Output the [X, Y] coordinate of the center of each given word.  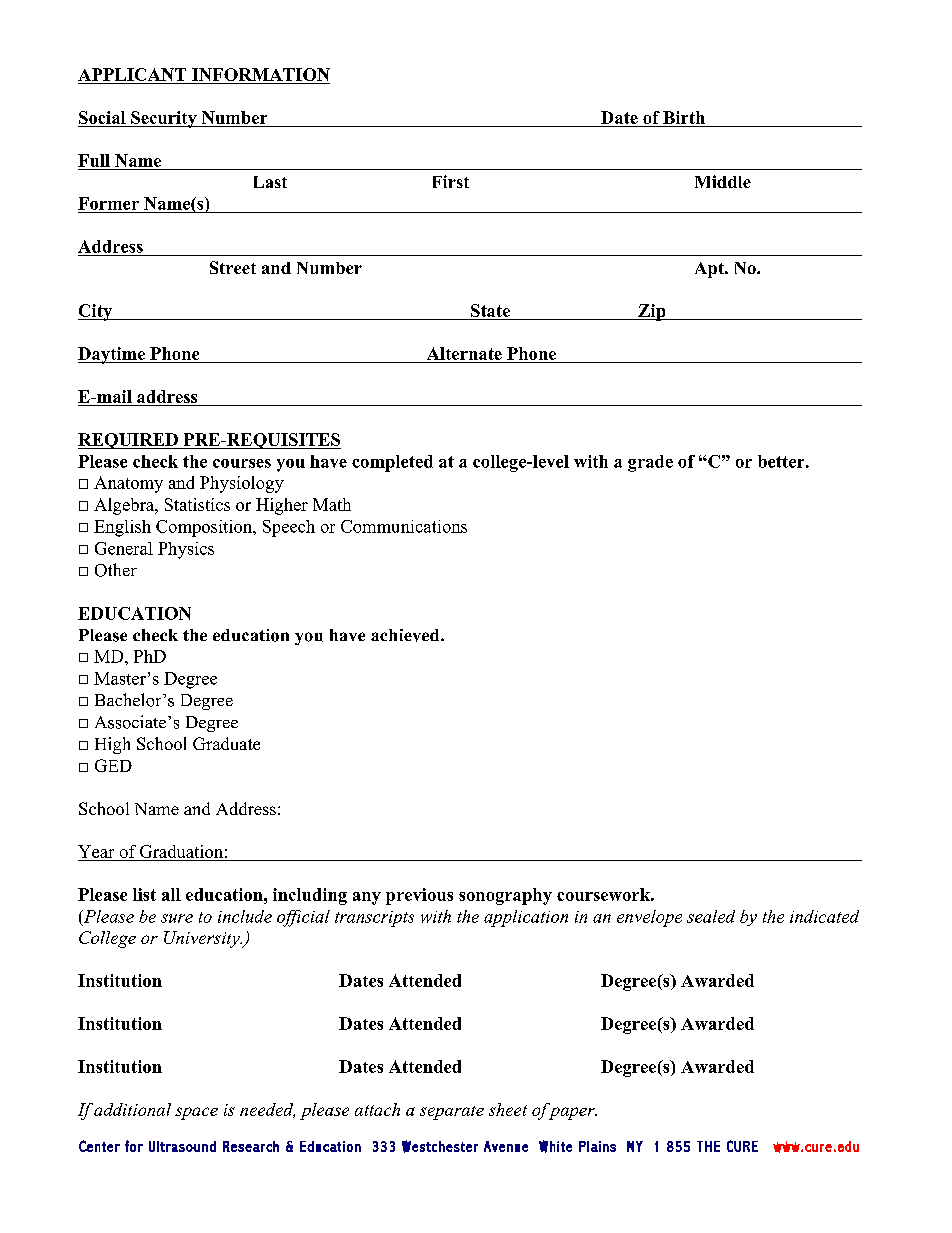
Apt [710, 270]
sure [177, 918]
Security [164, 119]
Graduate [226, 743]
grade [650, 463]
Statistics [197, 504]
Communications [404, 526]
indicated [824, 916]
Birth [684, 117]
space [196, 1113]
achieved [406, 635]
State [490, 312]
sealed [711, 916]
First [451, 181]
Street [233, 267]
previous [419, 896]
